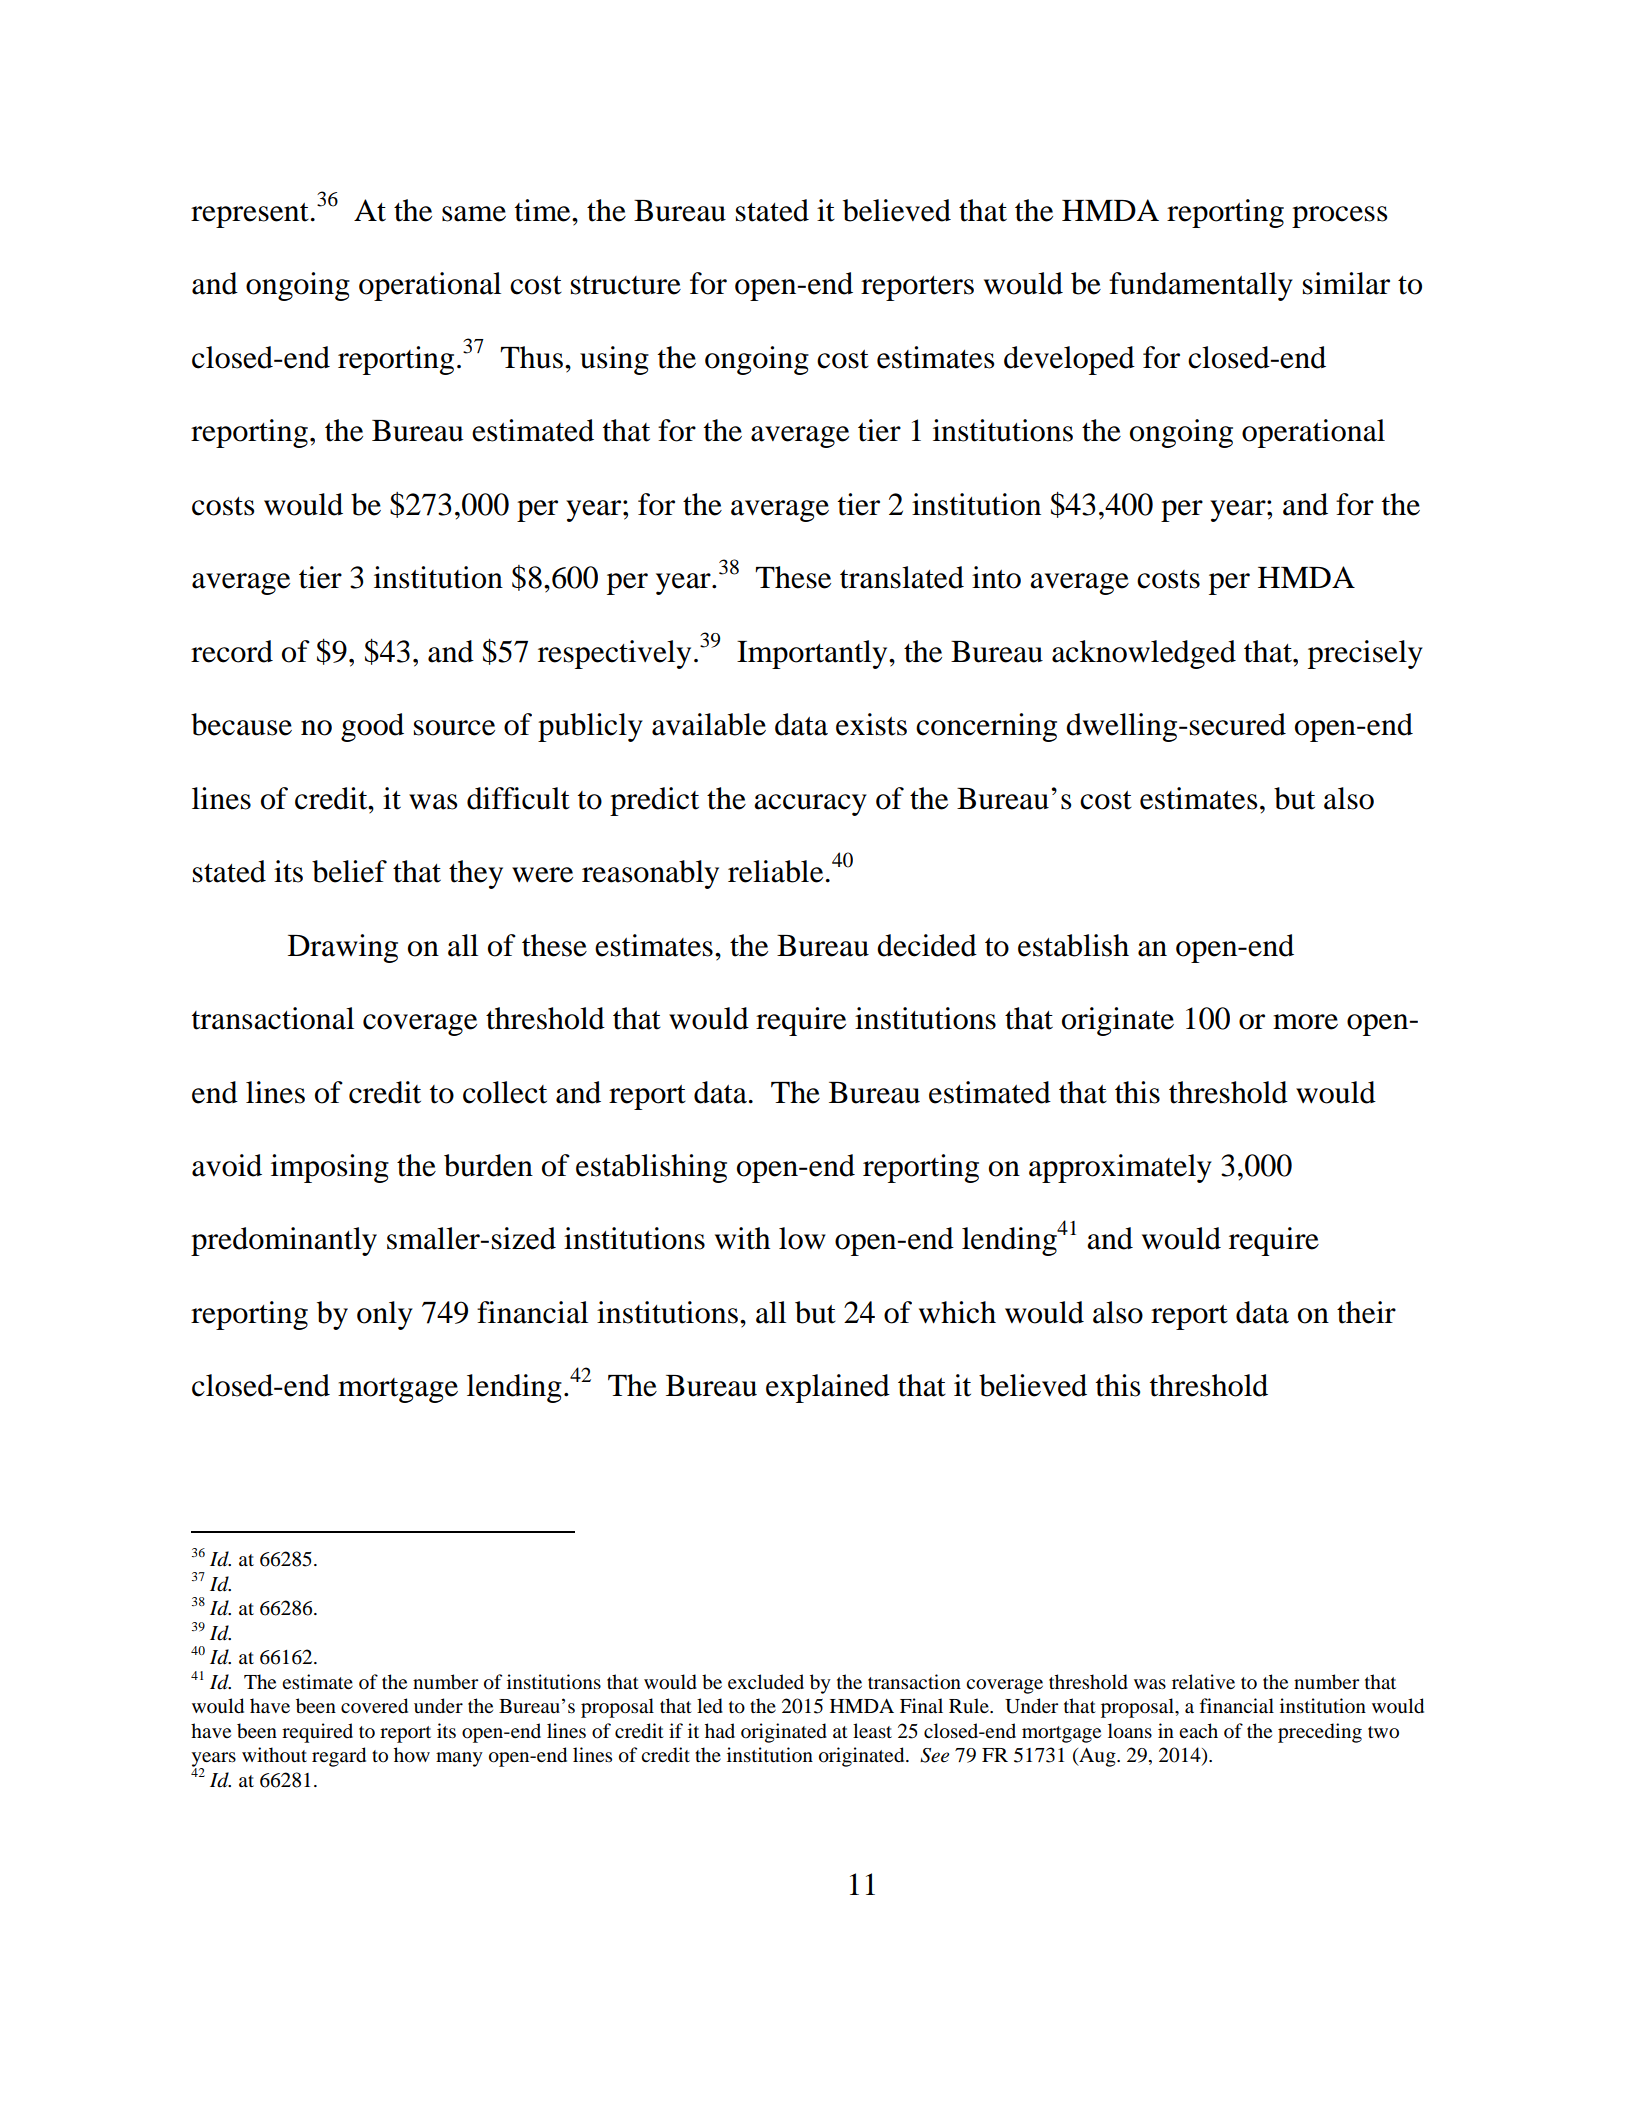 The image size is (1629, 2108). I want to click on same, so click(474, 214).
